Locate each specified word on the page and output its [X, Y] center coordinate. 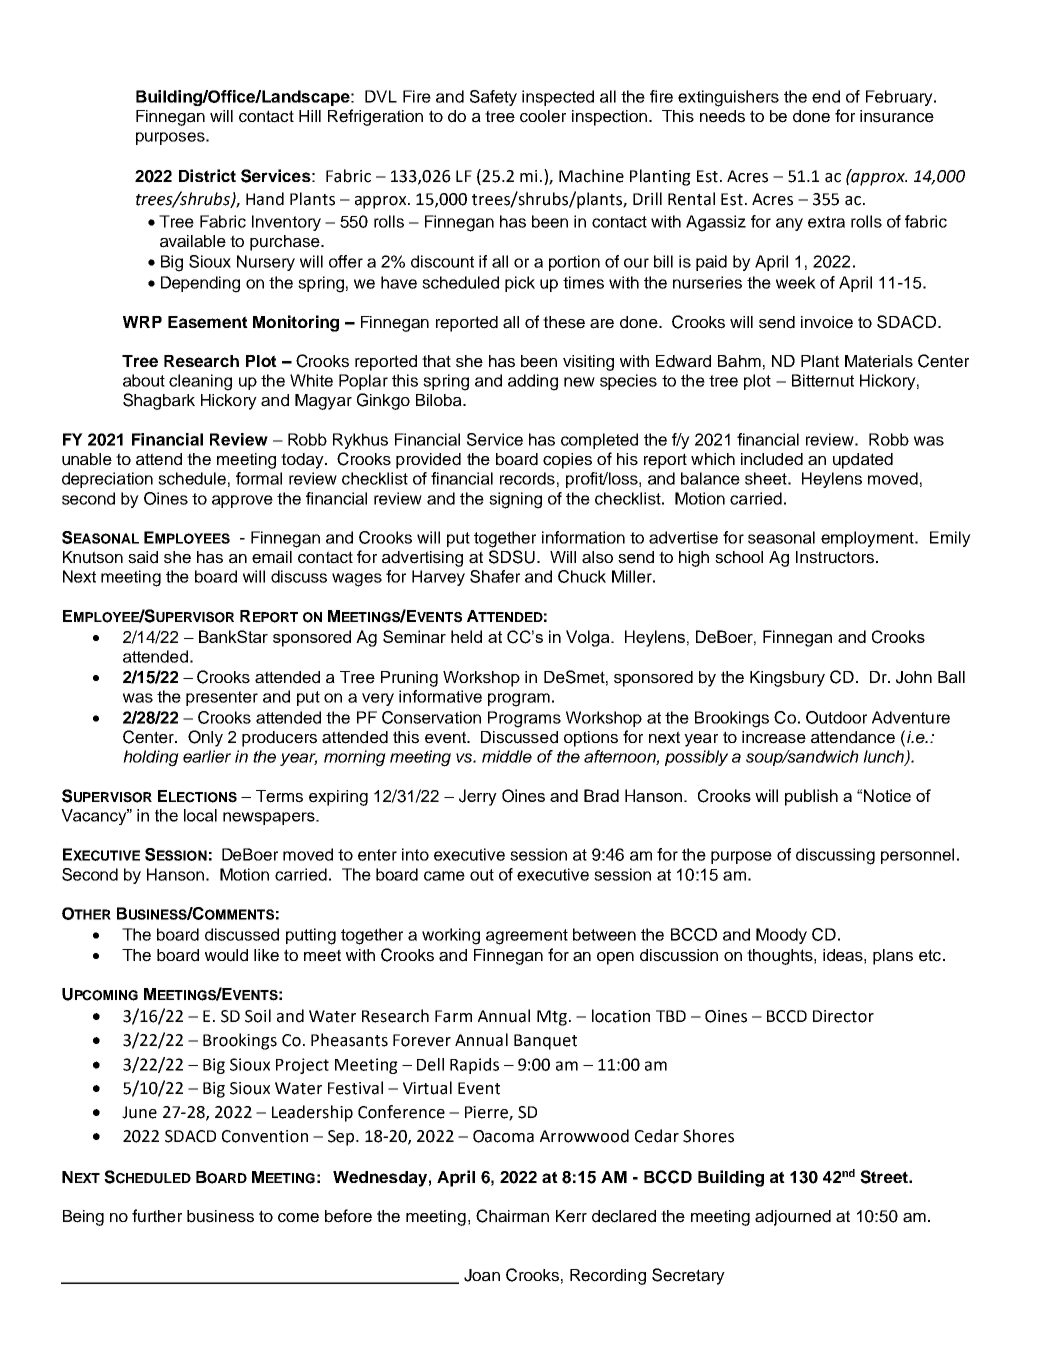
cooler [543, 116]
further [157, 1216]
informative [440, 696]
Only [205, 738]
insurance [897, 116]
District [207, 175]
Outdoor [836, 717]
